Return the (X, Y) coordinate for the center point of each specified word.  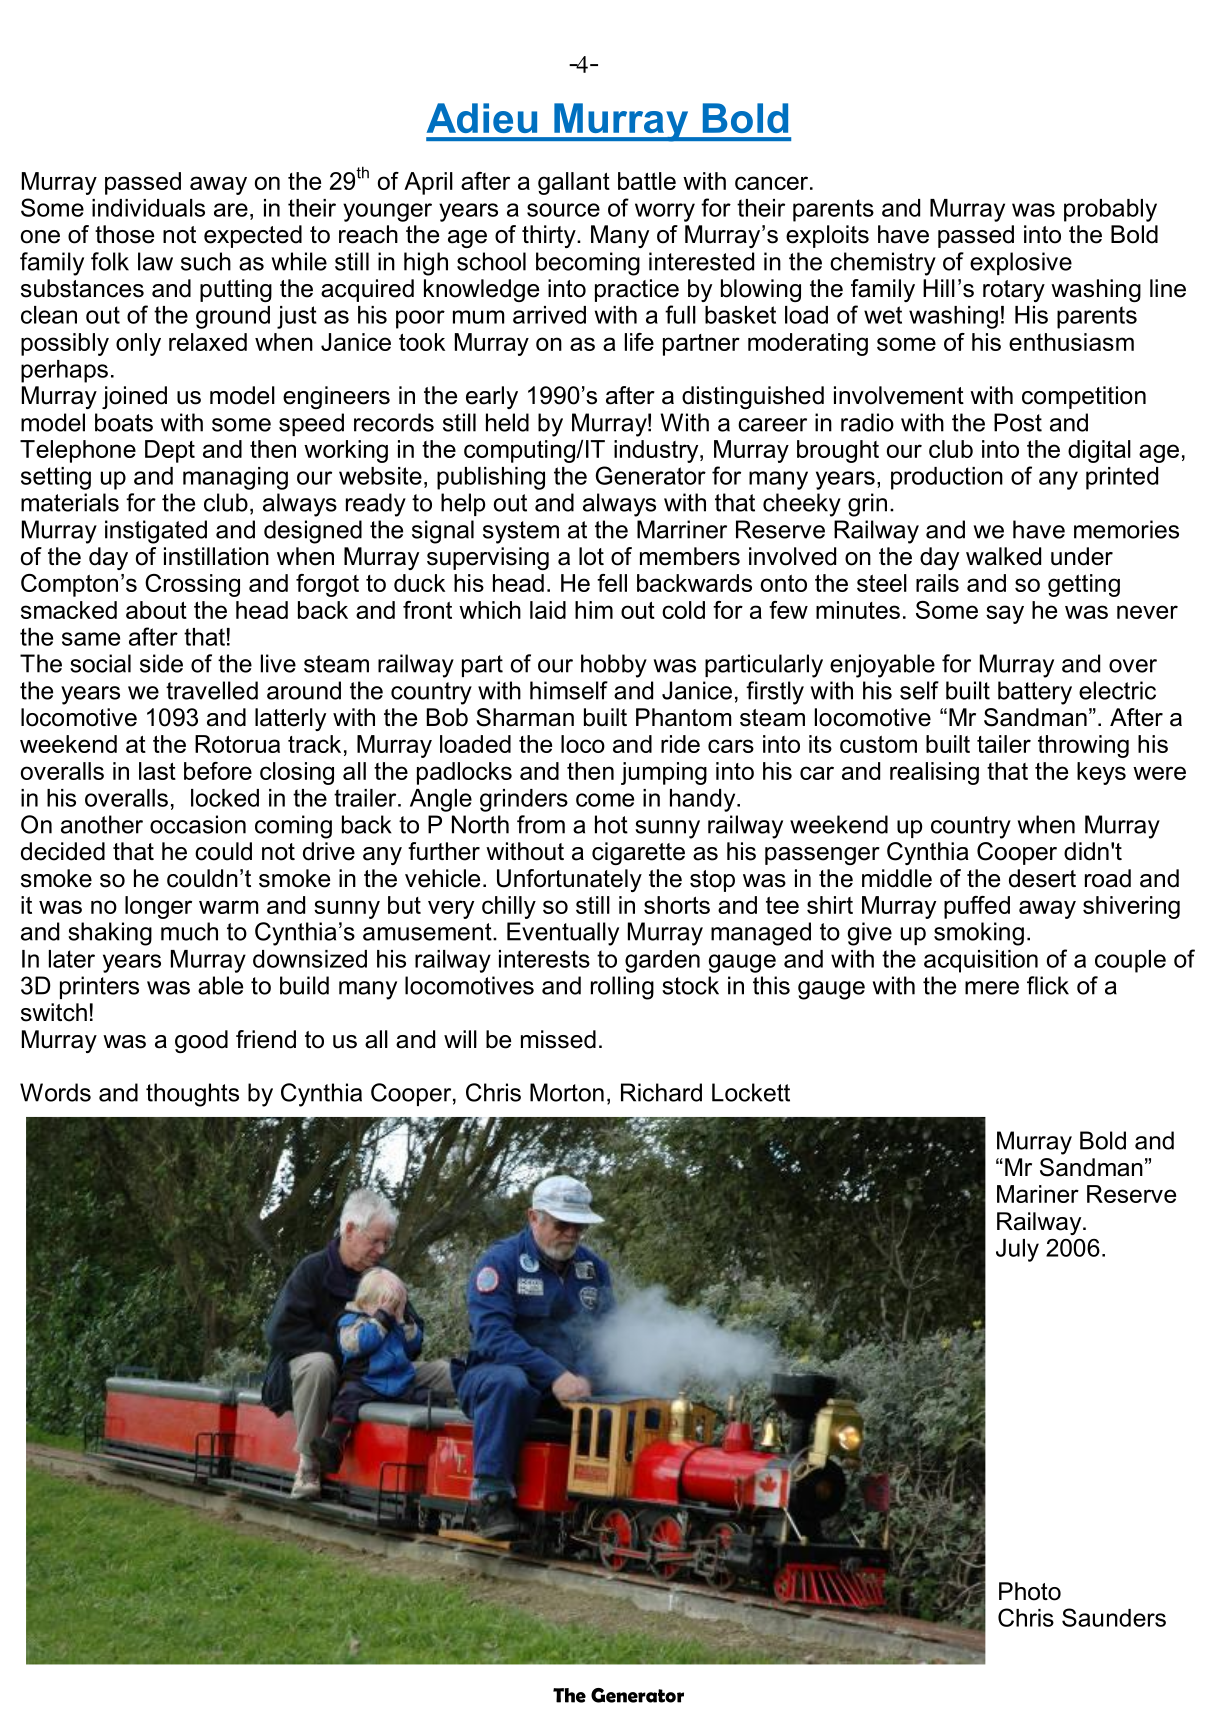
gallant (574, 183)
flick (1048, 985)
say (1005, 614)
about (156, 610)
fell (612, 583)
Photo (1030, 1591)
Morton (567, 1092)
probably (1110, 210)
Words (55, 1092)
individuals (148, 208)
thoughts (192, 1095)
